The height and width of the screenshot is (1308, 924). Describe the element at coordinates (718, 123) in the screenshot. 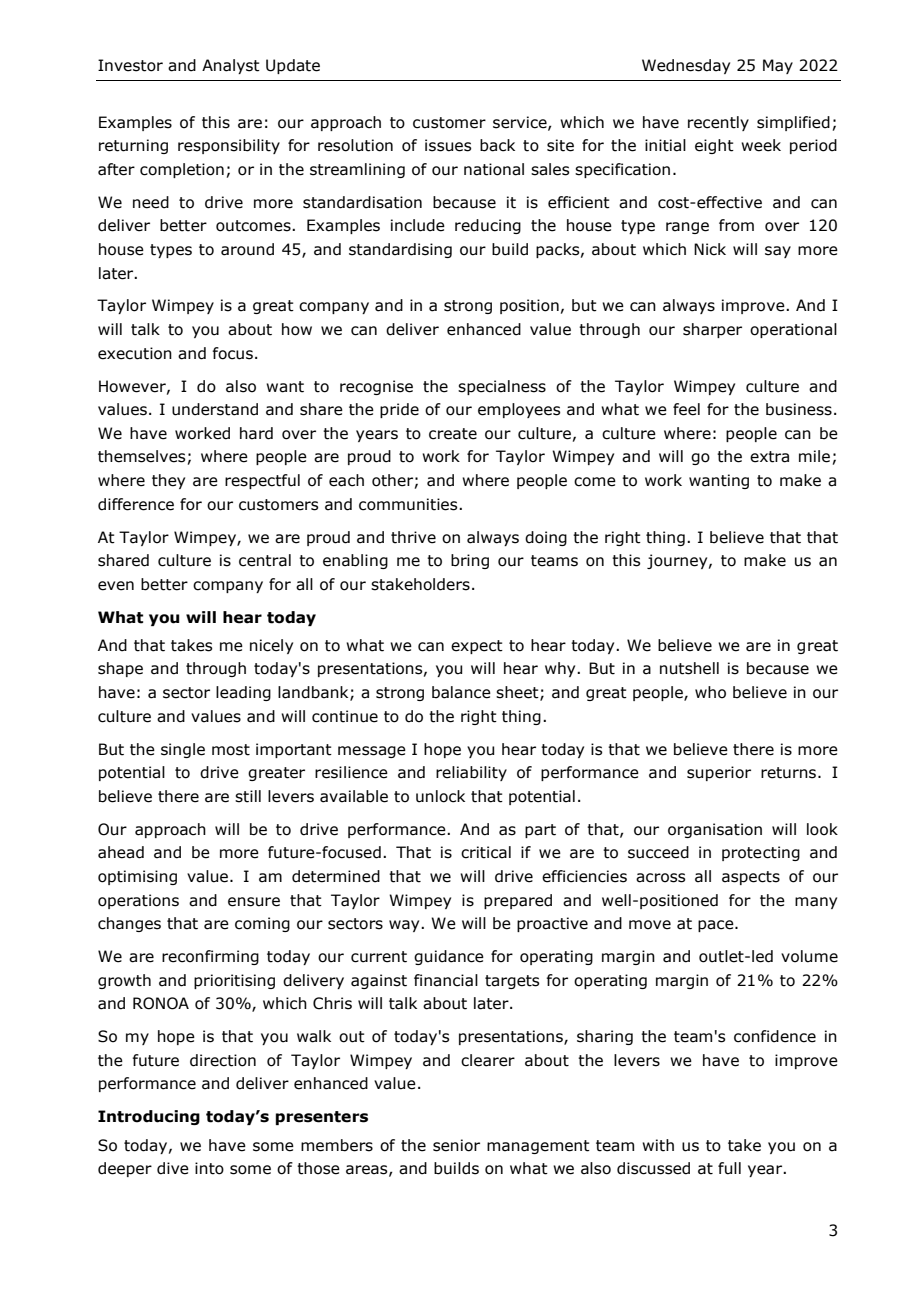

I see `recently` at that location.
